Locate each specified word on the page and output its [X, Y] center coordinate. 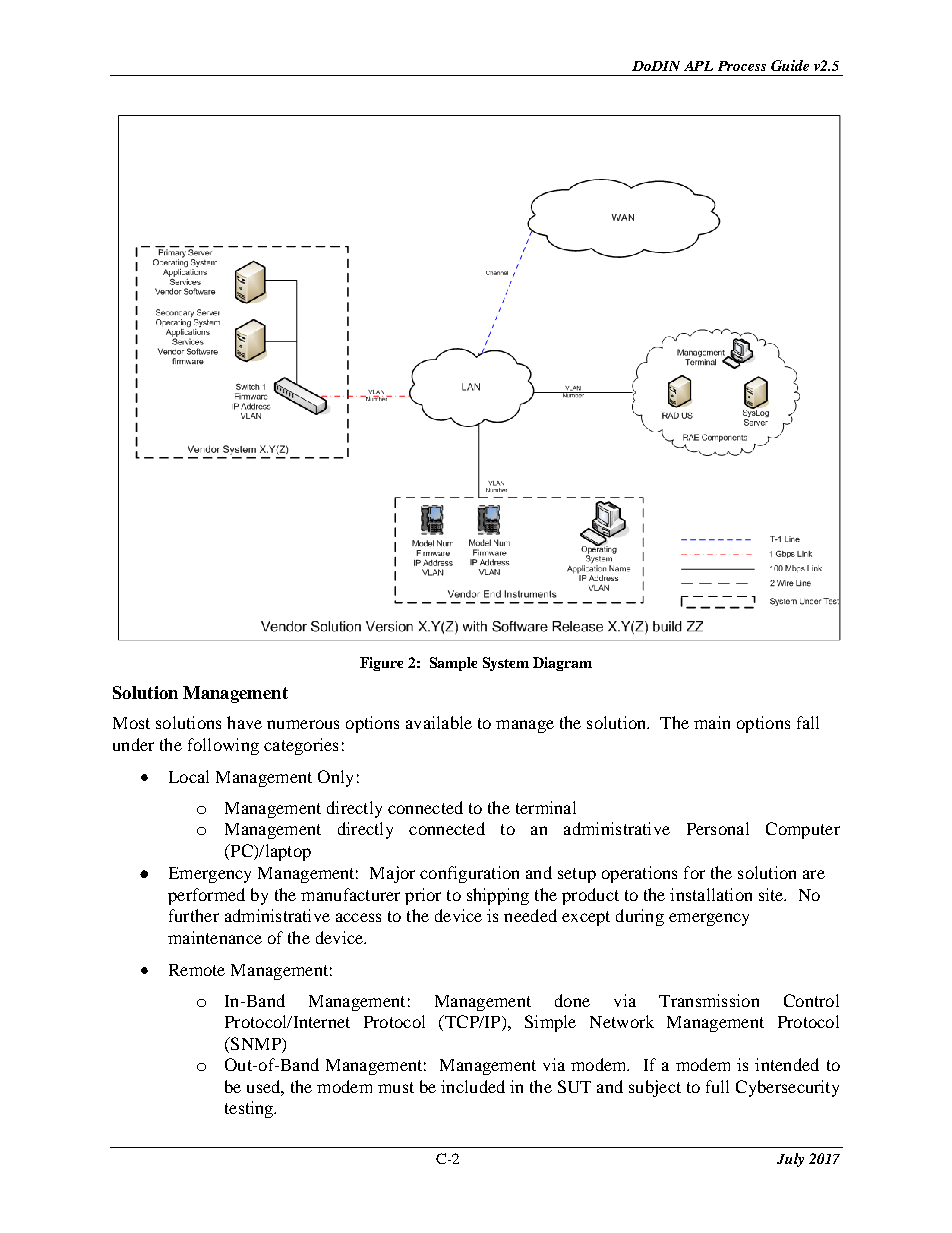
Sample [453, 664]
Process [742, 66]
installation [711, 894]
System [506, 664]
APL [698, 66]
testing [250, 1109]
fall [808, 722]
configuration [469, 874]
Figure [381, 664]
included [473, 1086]
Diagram [562, 664]
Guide [790, 65]
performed [206, 896]
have [244, 722]
